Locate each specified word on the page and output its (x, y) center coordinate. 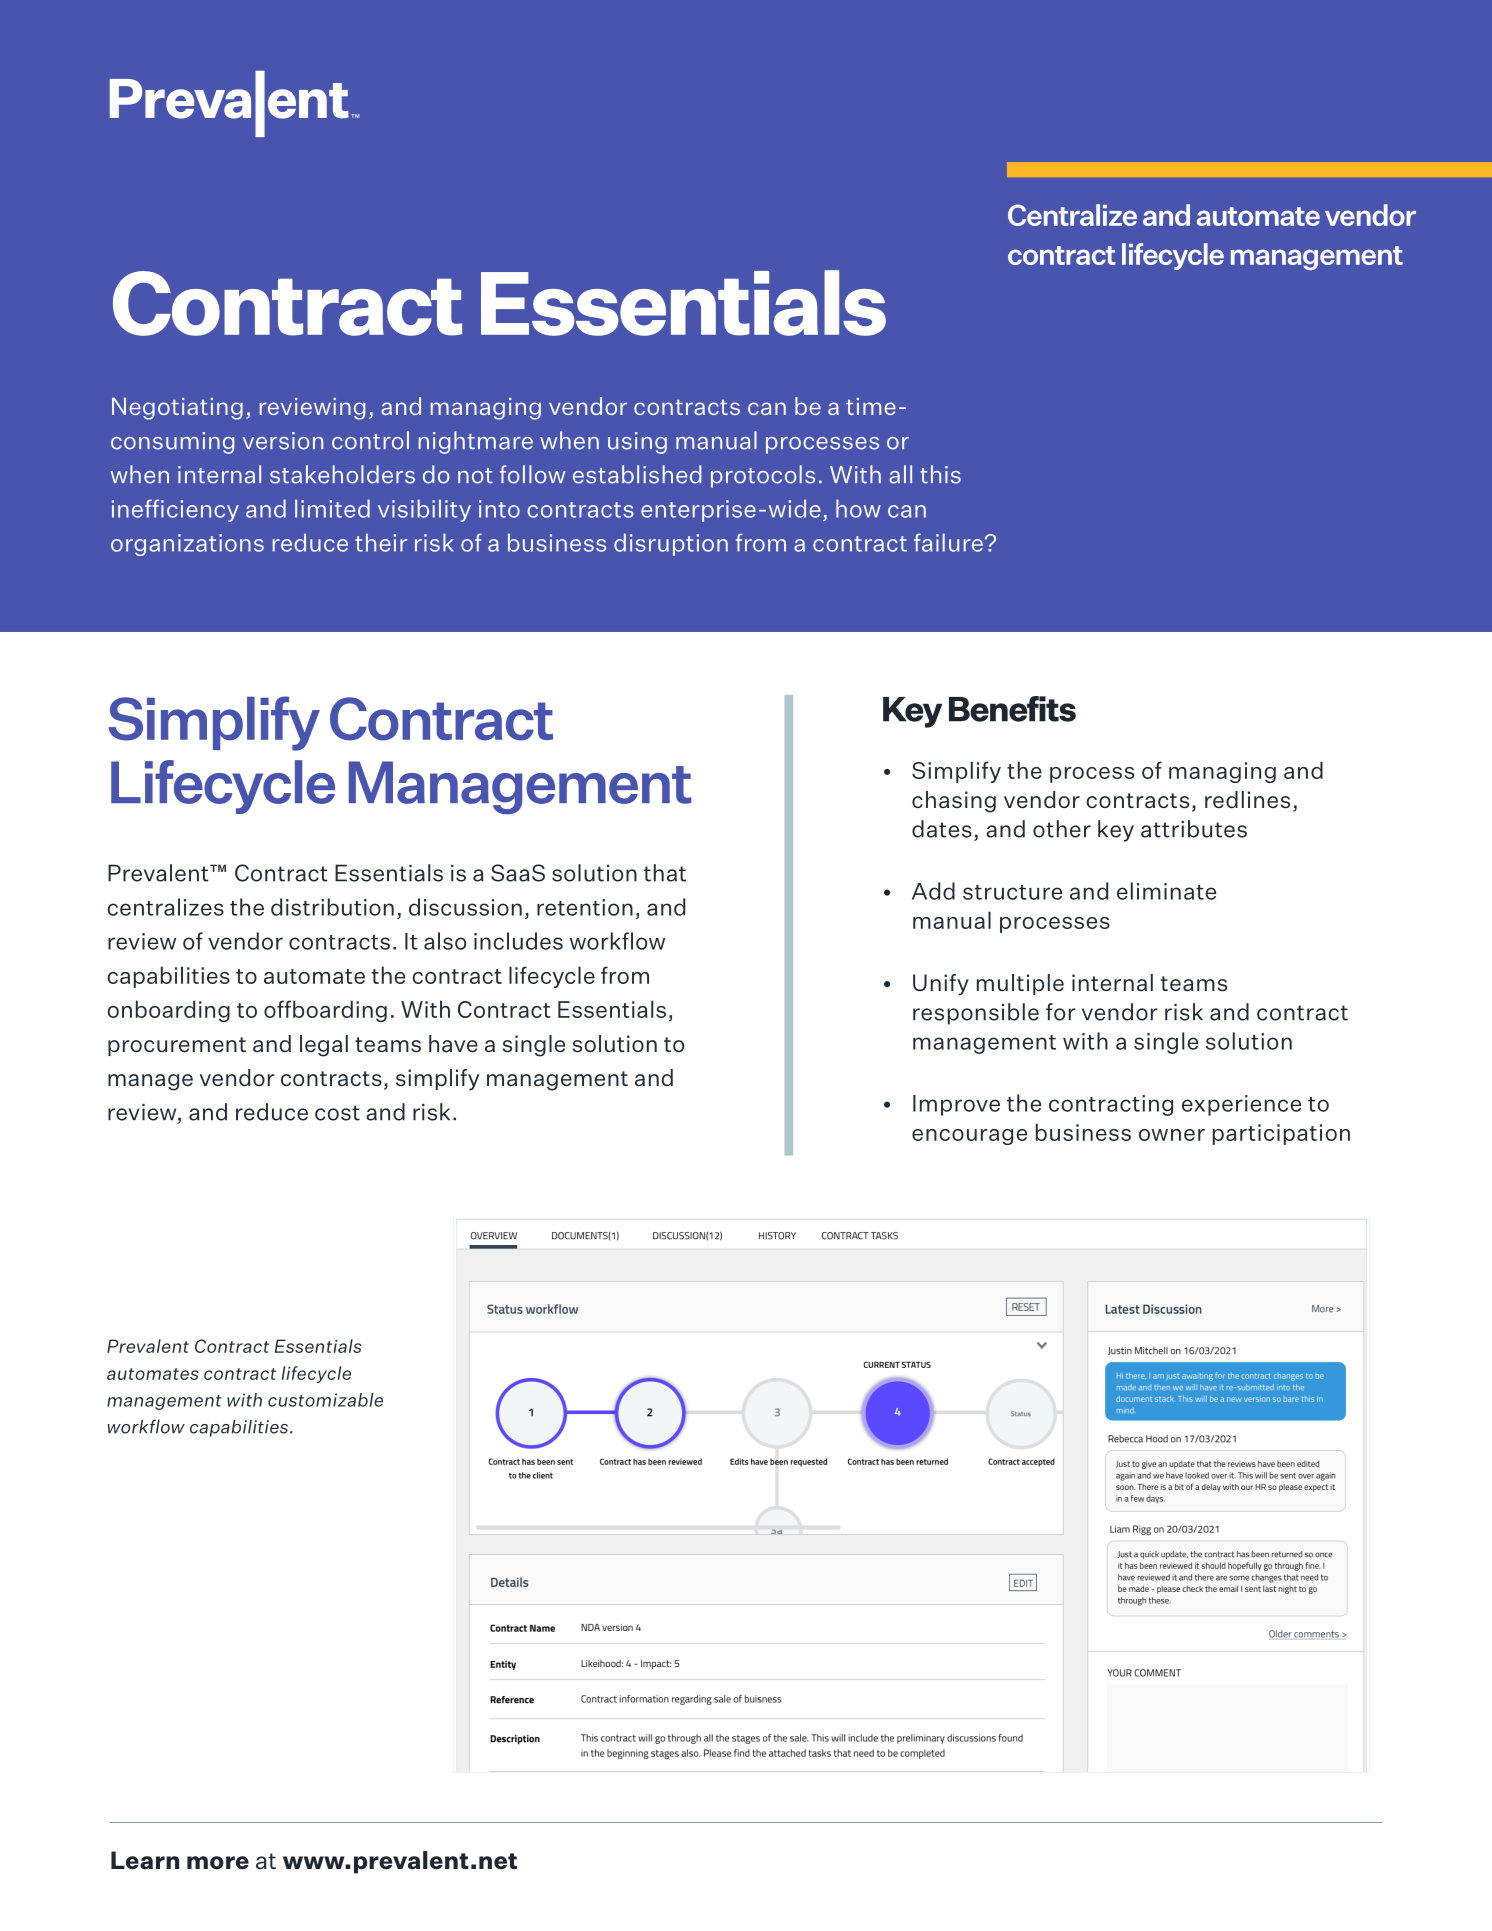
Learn (145, 1860)
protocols (763, 476)
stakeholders (342, 474)
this (940, 474)
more (218, 1863)
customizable (325, 1400)
